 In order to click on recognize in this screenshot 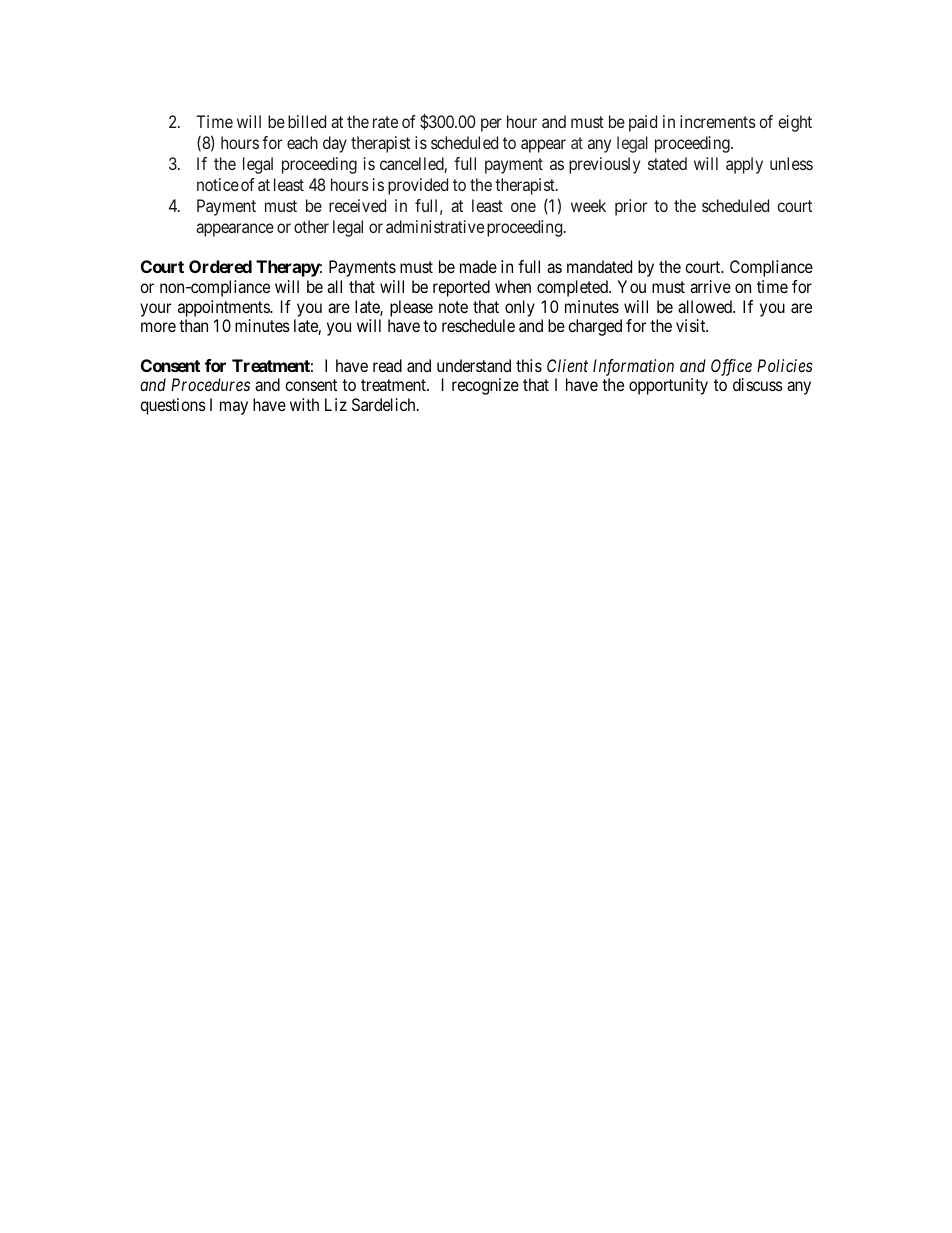, I will do `click(485, 386)`.
